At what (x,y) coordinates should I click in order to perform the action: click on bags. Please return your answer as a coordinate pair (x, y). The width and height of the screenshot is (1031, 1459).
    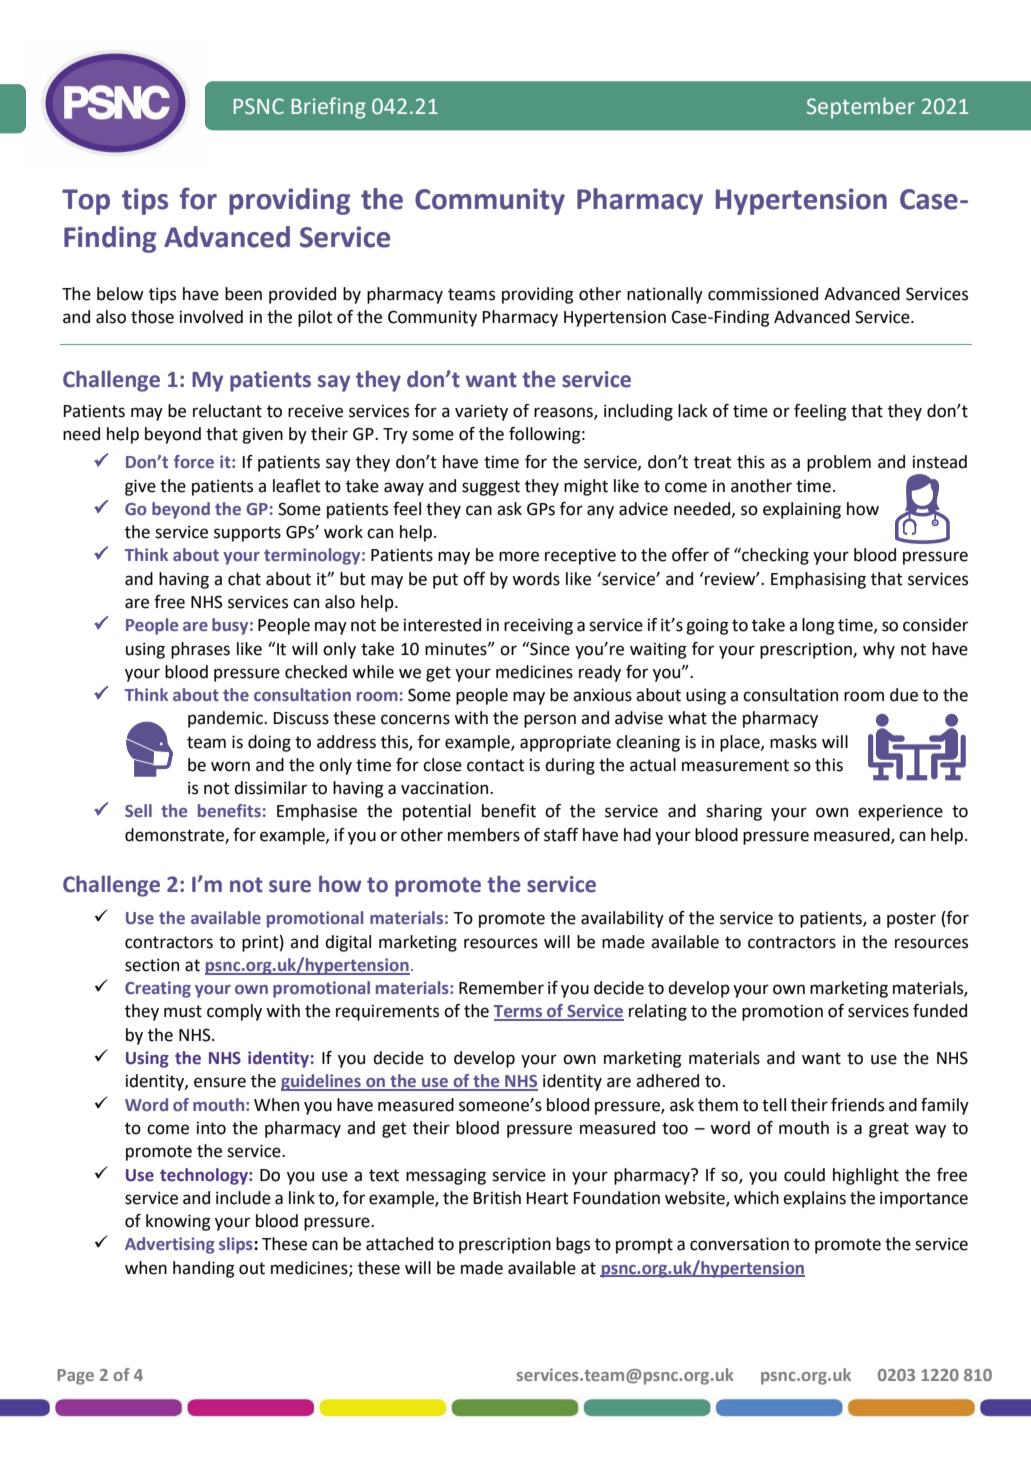
    Looking at the image, I should click on (573, 1245).
